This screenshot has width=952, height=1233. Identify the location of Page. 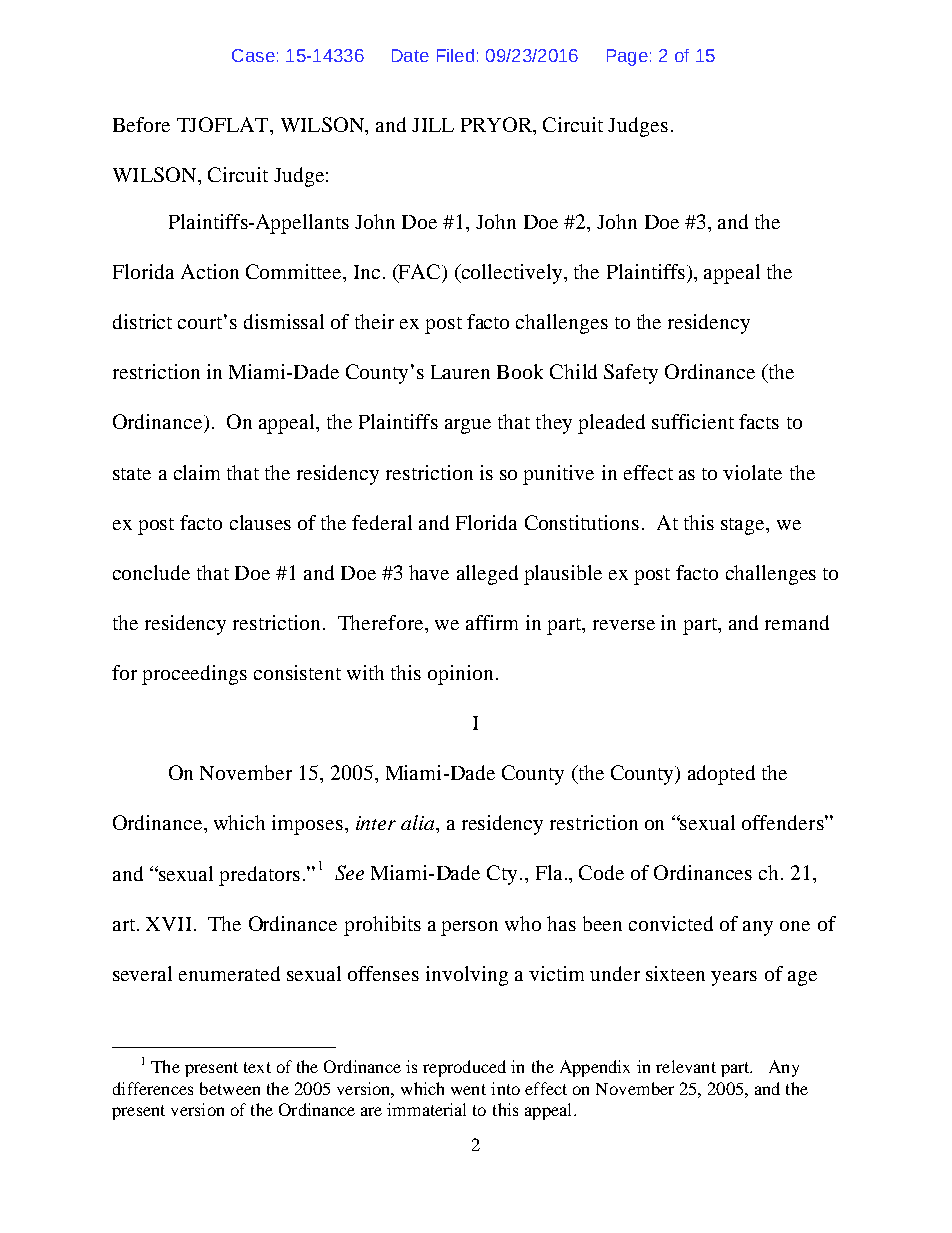
(627, 57).
